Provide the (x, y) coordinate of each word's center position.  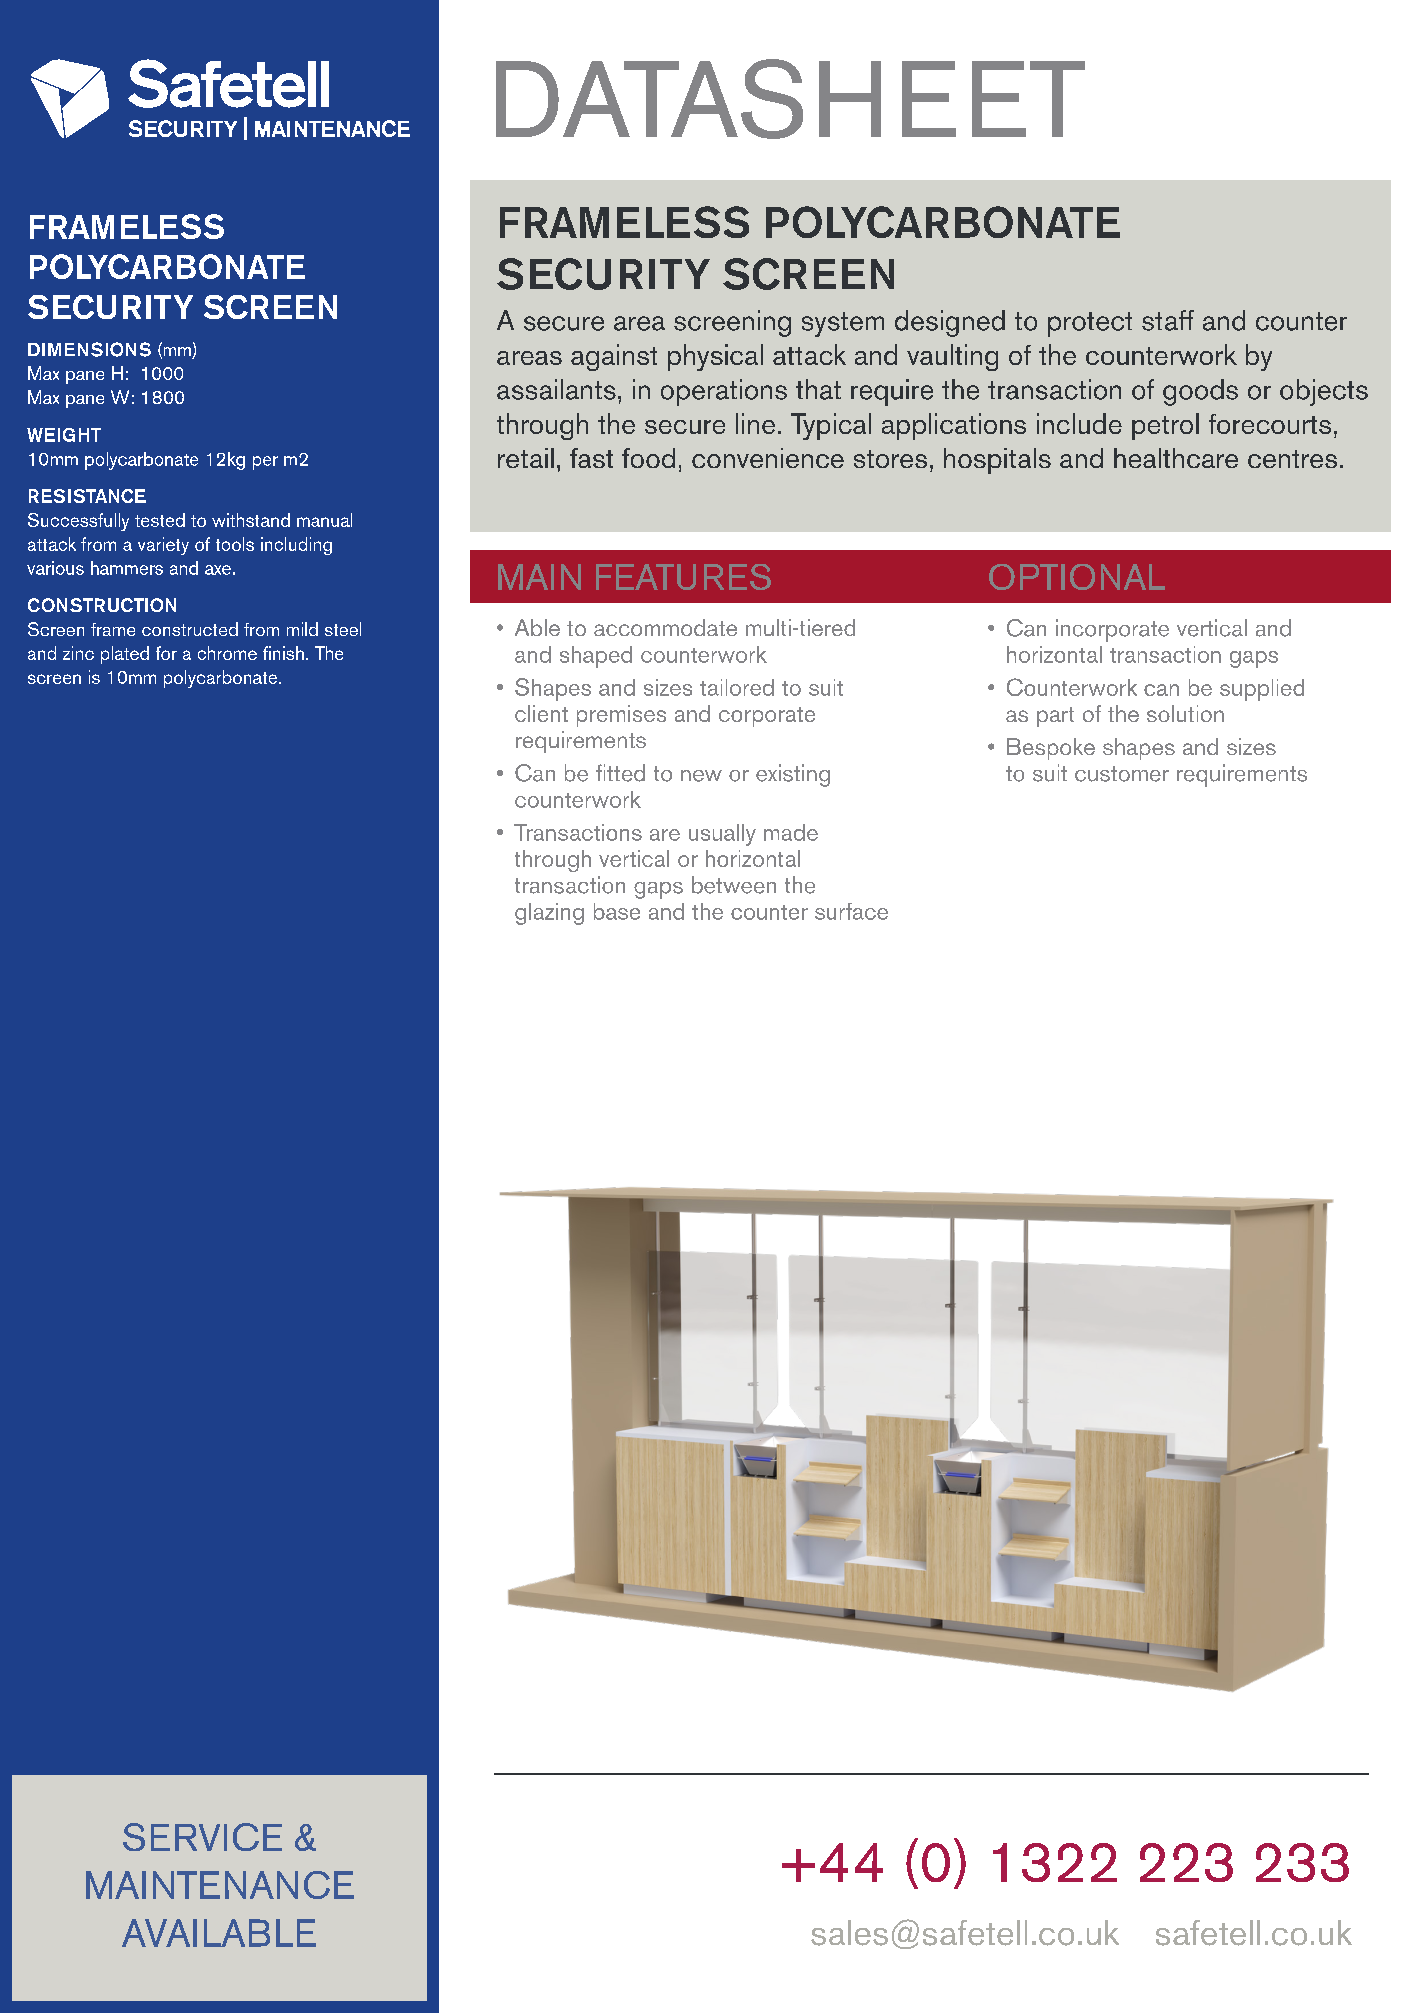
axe (218, 570)
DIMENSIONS (89, 349)
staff (1168, 320)
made (791, 832)
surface (851, 911)
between (734, 885)
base (617, 911)
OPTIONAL (1077, 577)
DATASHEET (790, 99)
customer (1122, 774)
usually (722, 835)
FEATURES (683, 577)
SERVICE (202, 1837)
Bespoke (1051, 749)
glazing (549, 914)
